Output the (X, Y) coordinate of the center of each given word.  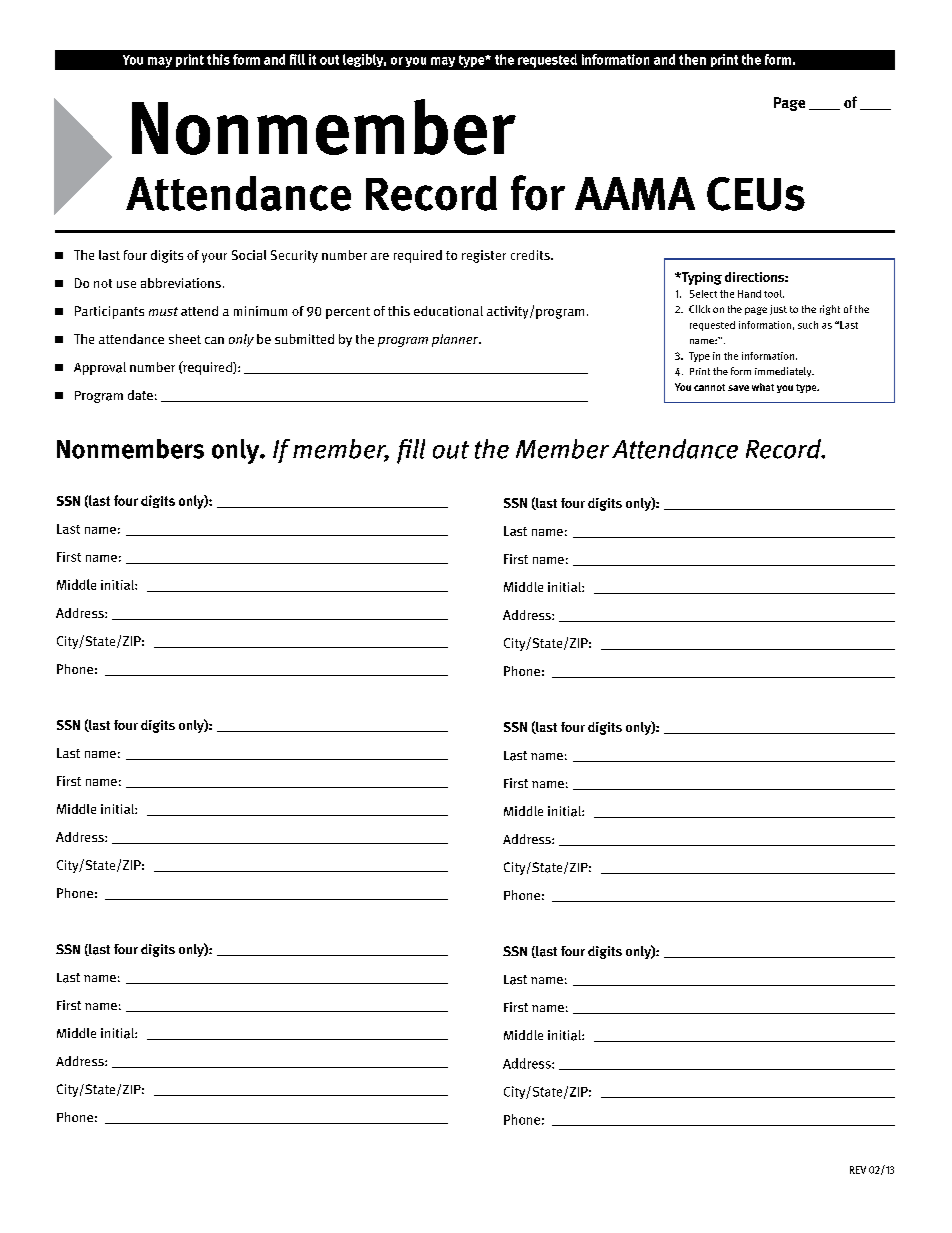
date (140, 395)
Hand (749, 294)
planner (456, 340)
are (380, 256)
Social (249, 255)
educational (448, 311)
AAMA (635, 193)
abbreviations (181, 283)
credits (531, 255)
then (692, 59)
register (484, 256)
